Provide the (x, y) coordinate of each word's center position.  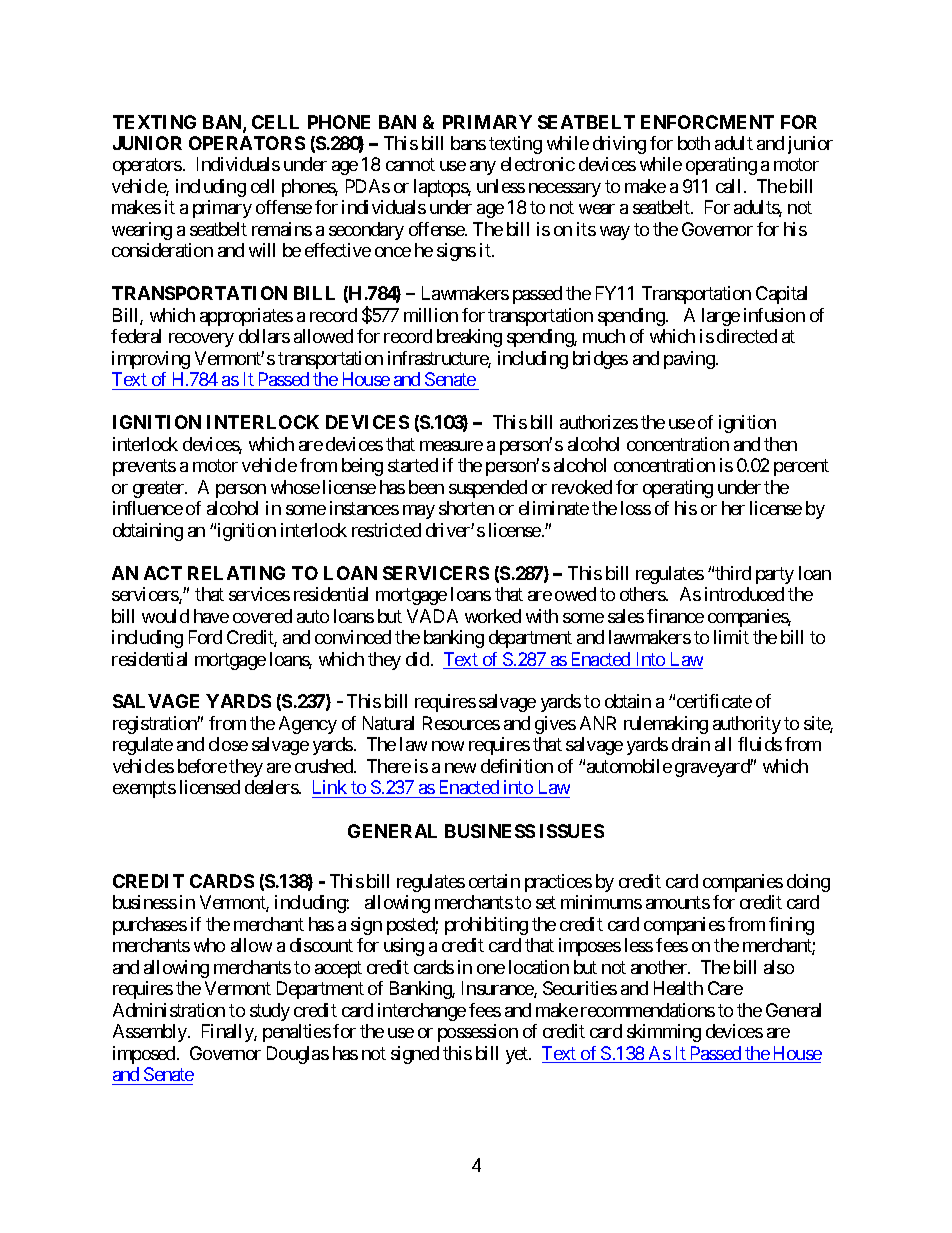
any (483, 168)
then (780, 444)
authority (747, 725)
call (728, 186)
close (228, 744)
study (270, 1012)
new (460, 768)
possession (478, 1033)
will (262, 250)
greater (159, 489)
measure (451, 446)
